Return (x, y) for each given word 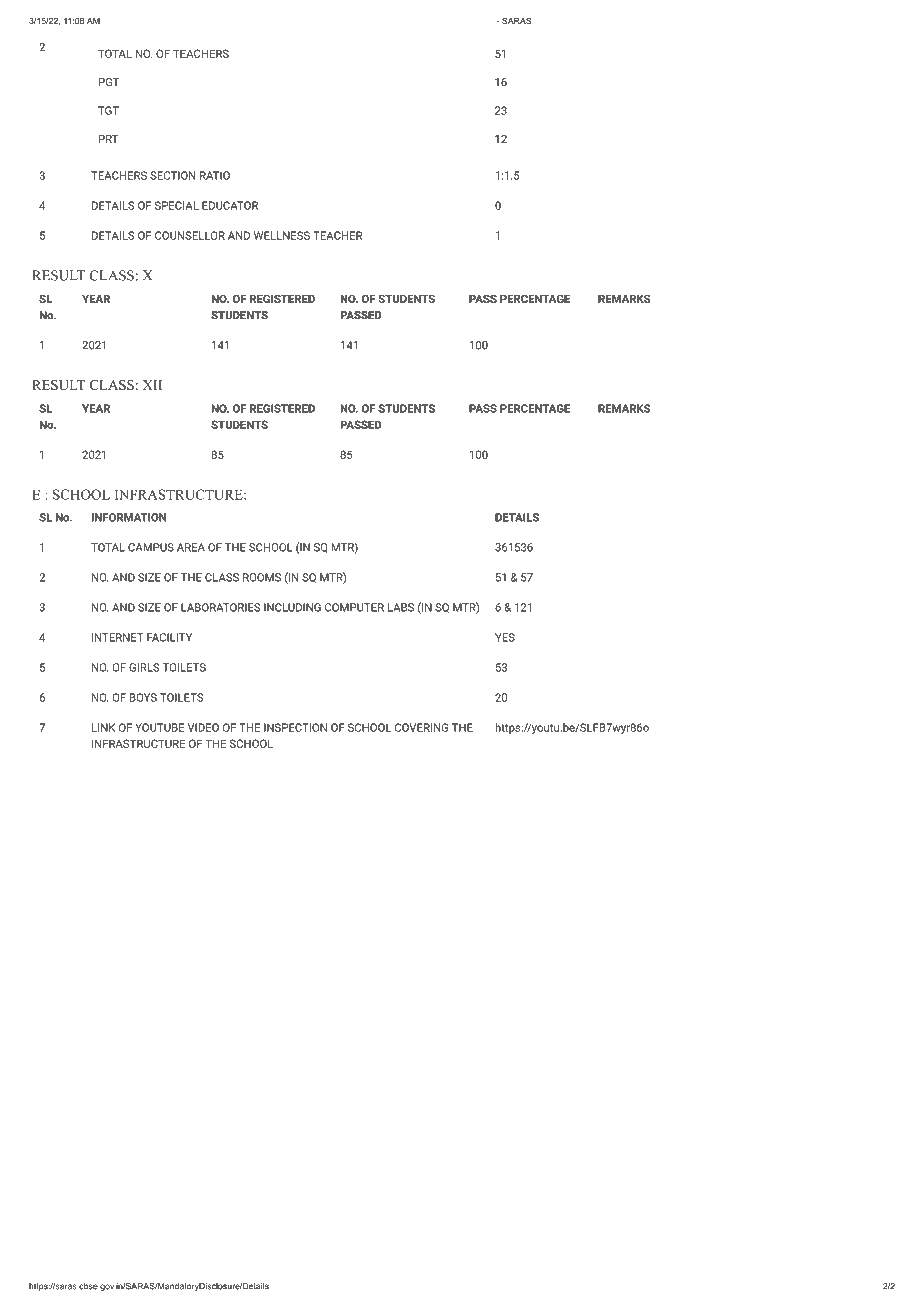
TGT (108, 110)
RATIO (215, 175)
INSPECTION (295, 727)
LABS (401, 607)
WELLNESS (282, 235)
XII (152, 385)
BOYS (143, 697)
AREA (191, 547)
